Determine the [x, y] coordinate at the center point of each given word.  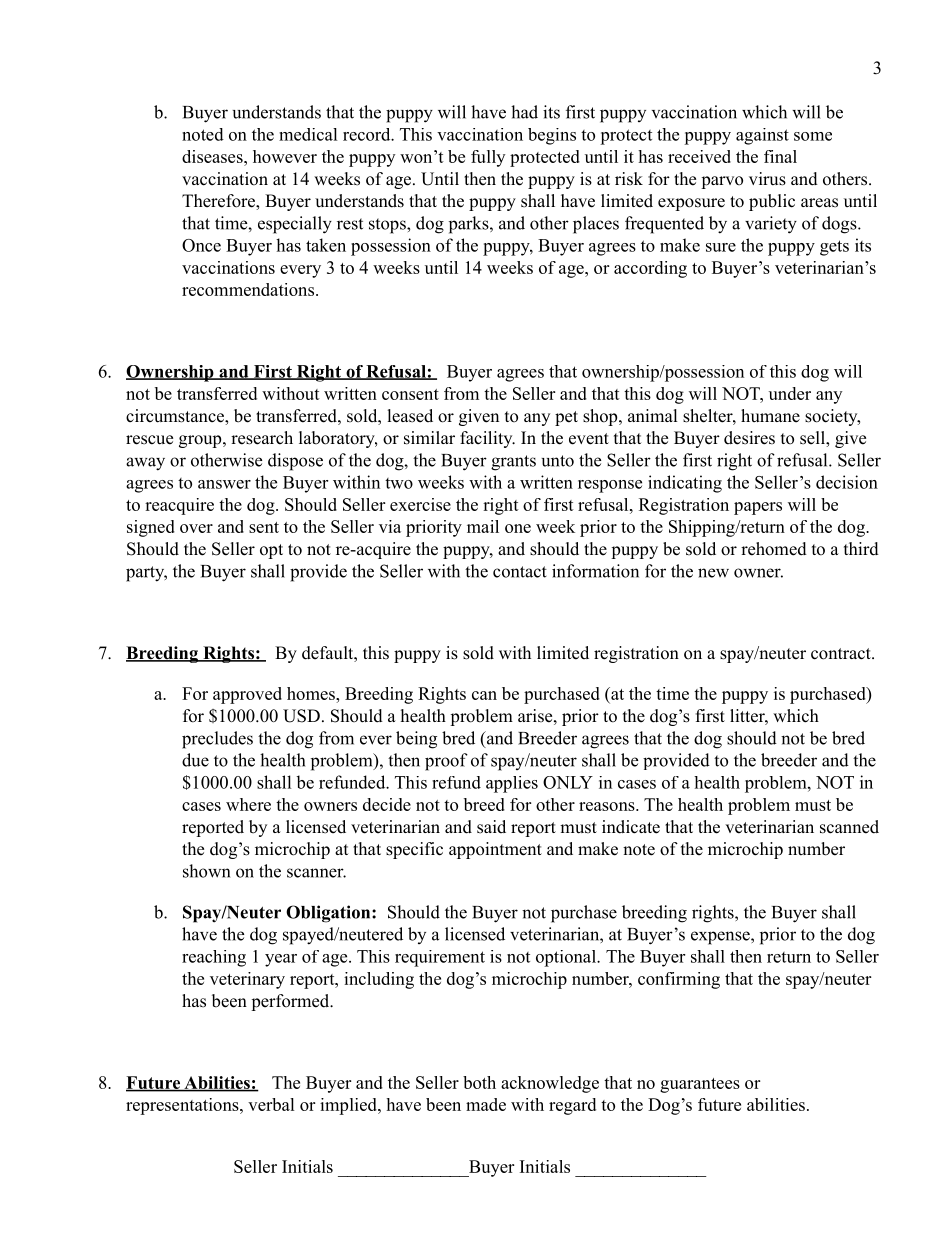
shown [206, 871]
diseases [213, 156]
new [713, 573]
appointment [495, 850]
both [479, 1082]
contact [520, 572]
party [146, 574]
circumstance [176, 417]
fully [488, 158]
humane [770, 416]
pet [566, 418]
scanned [849, 827]
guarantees [700, 1085]
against [762, 136]
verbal [271, 1104]
